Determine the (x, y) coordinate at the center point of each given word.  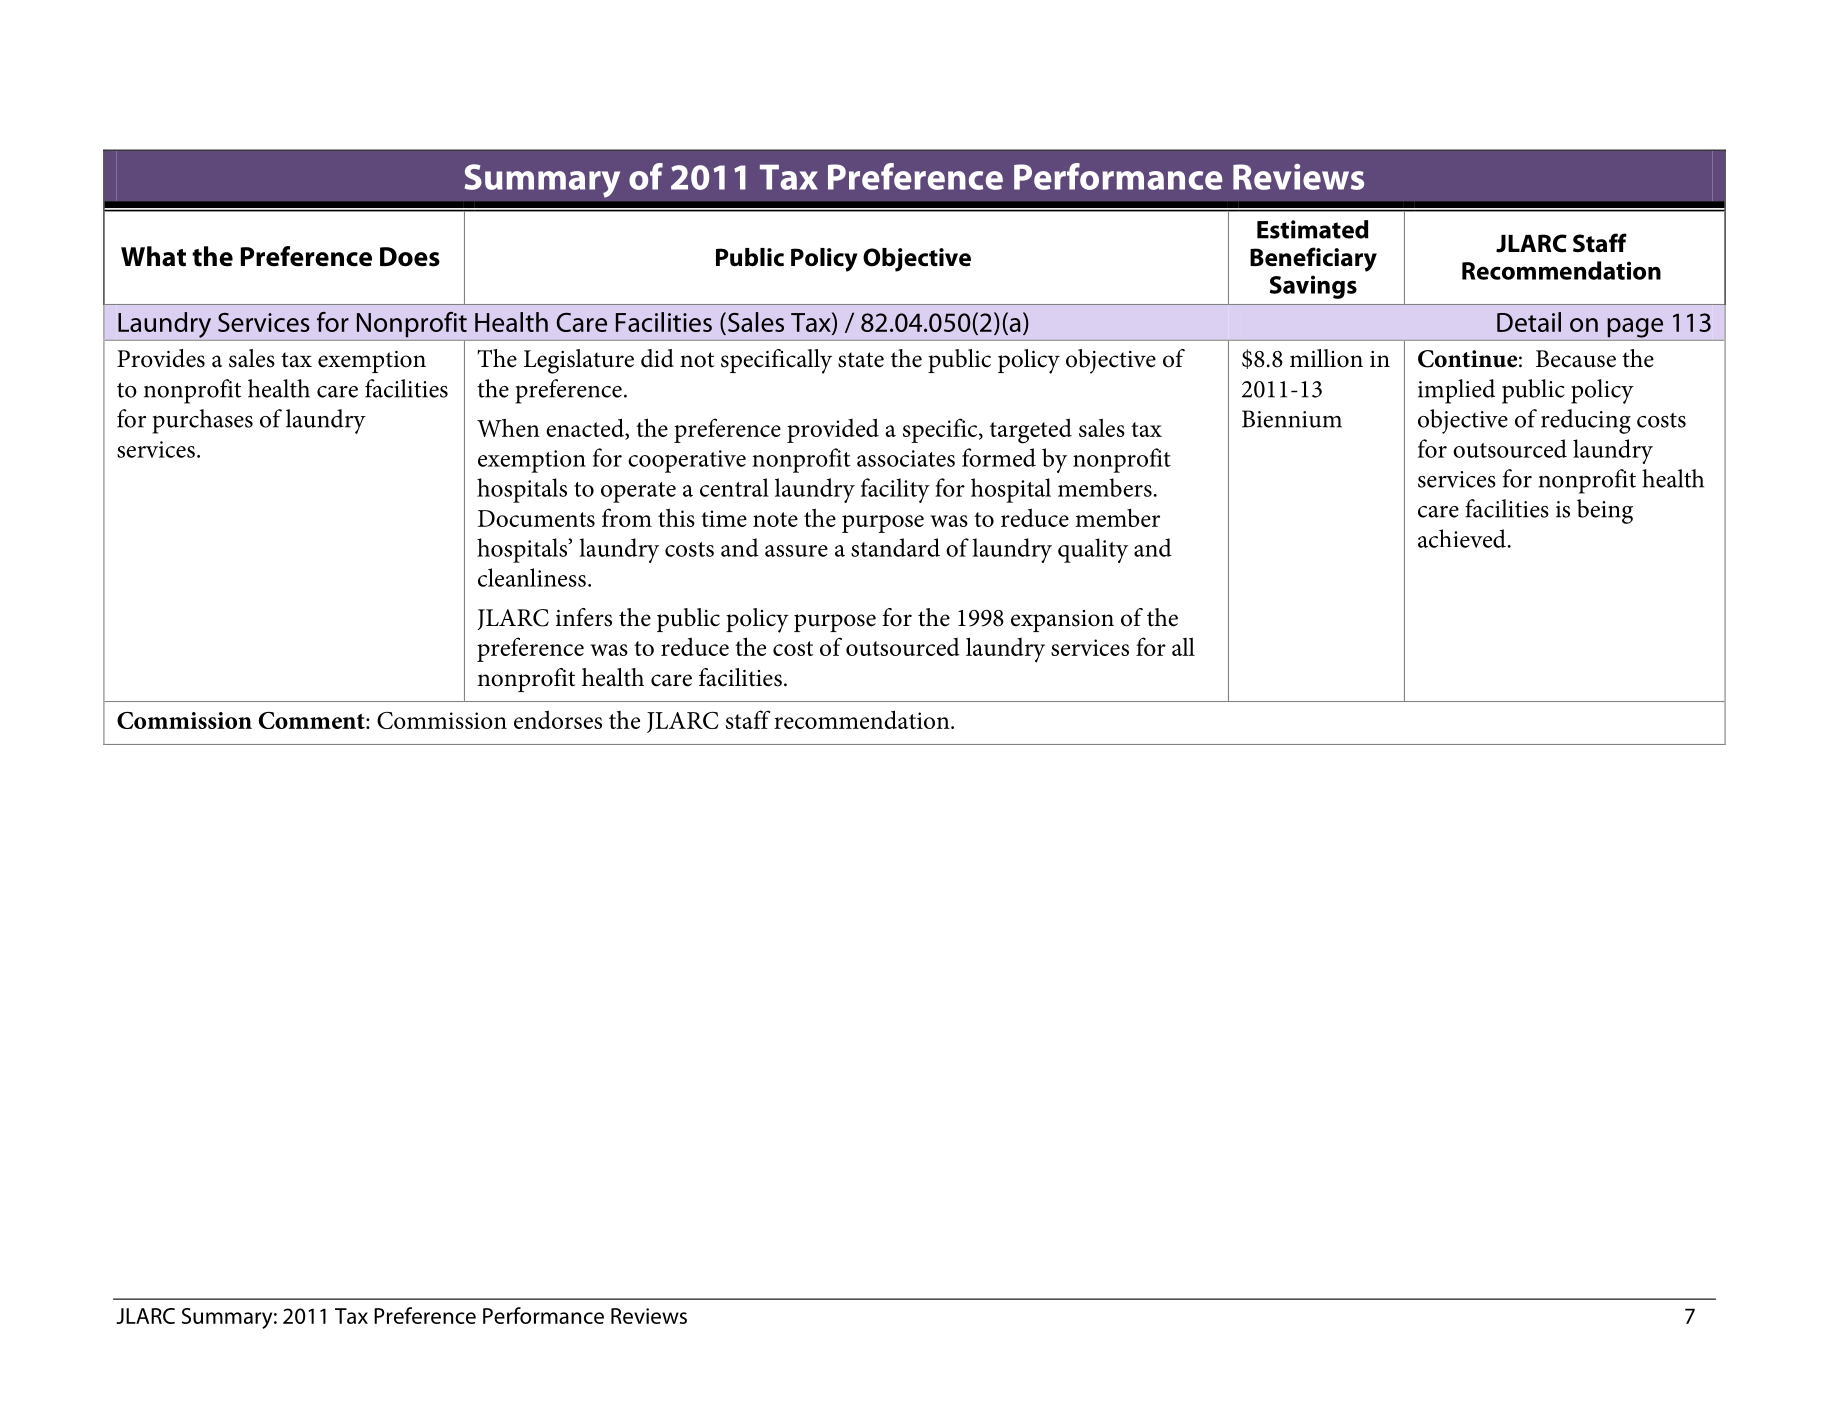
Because (1576, 359)
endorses (558, 719)
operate (638, 492)
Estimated (1313, 229)
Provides (161, 358)
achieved (1462, 538)
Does (410, 257)
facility (895, 490)
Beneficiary (1313, 259)
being (1605, 511)
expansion (1062, 621)
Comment (313, 720)
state (861, 360)
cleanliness (532, 577)
